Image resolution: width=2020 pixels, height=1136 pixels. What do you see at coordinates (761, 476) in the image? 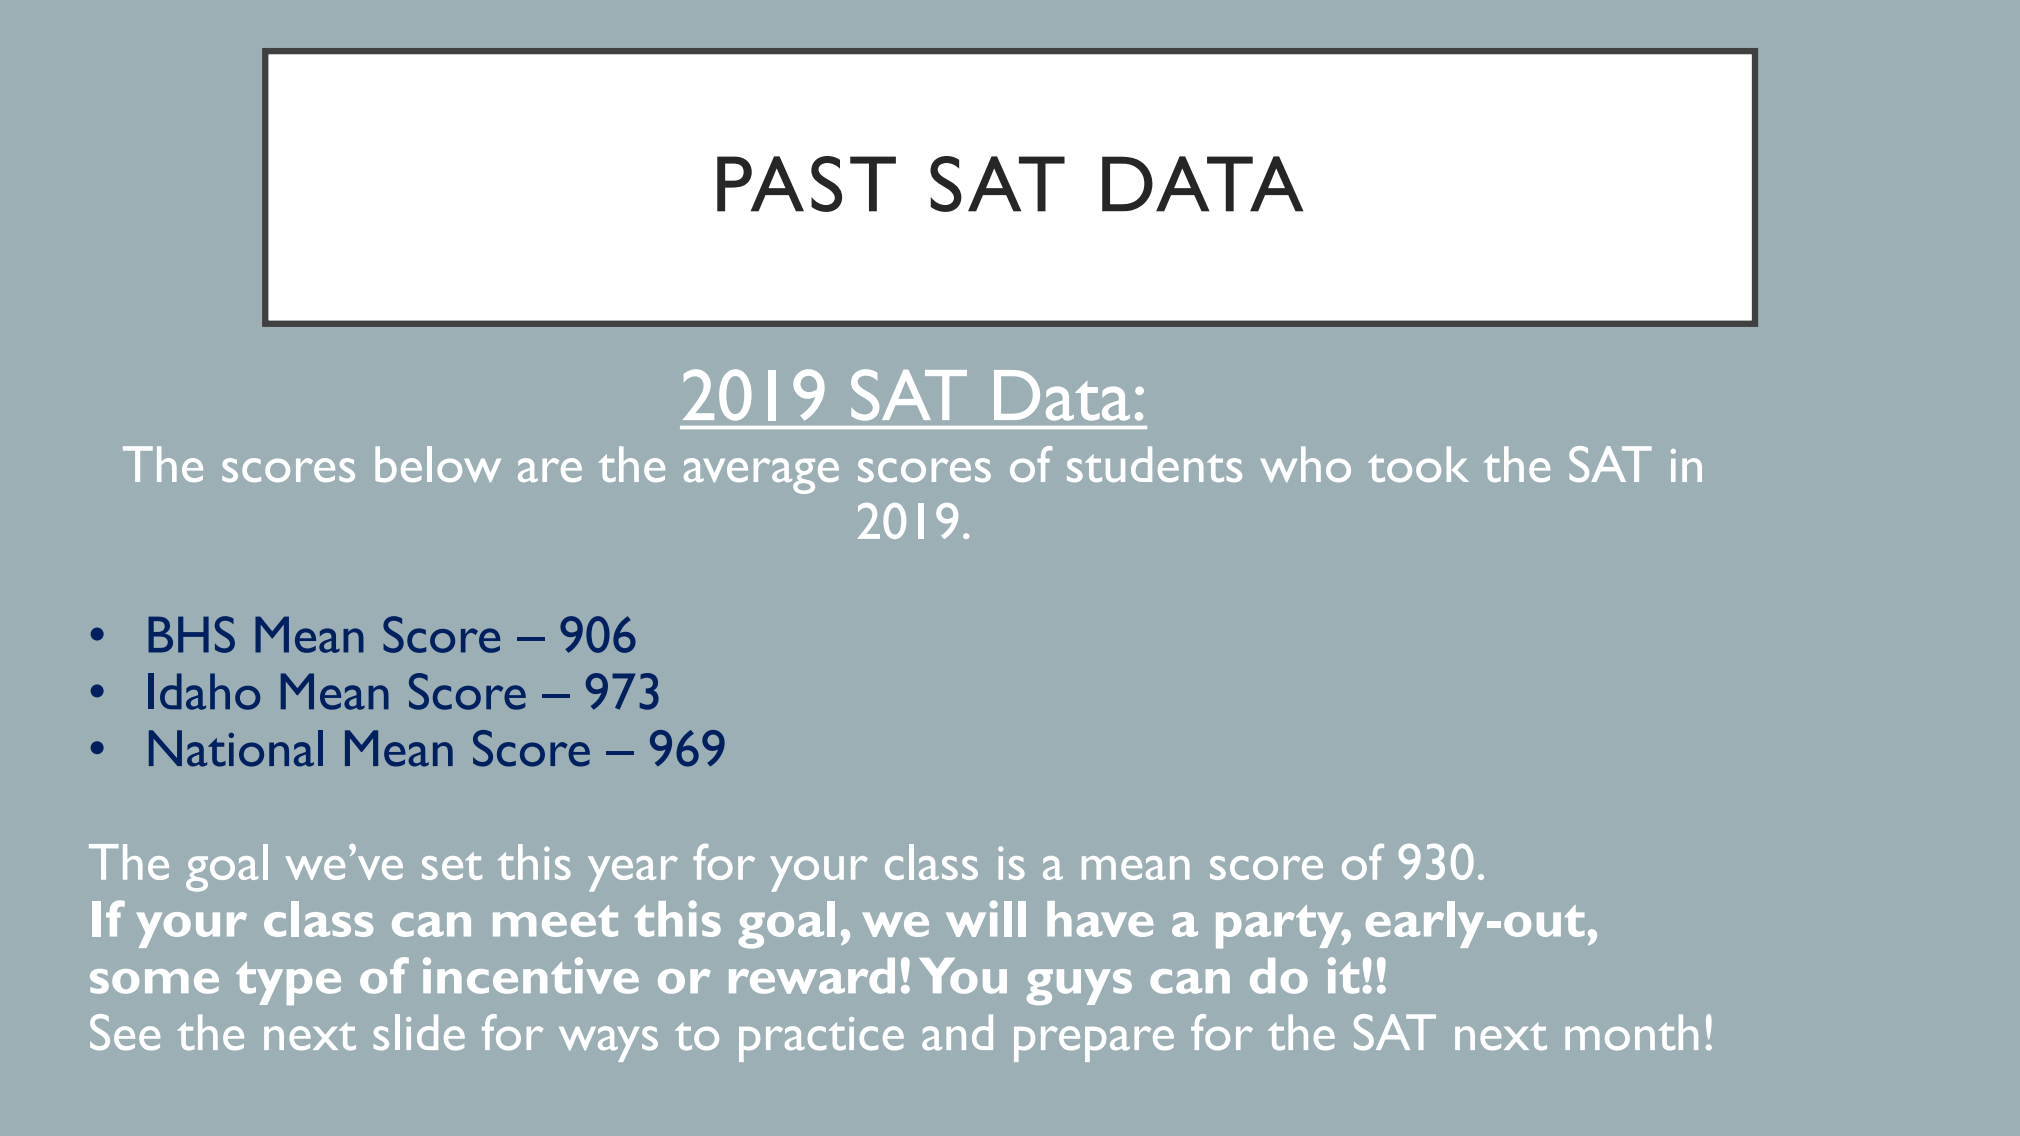
I see `average` at bounding box center [761, 476].
